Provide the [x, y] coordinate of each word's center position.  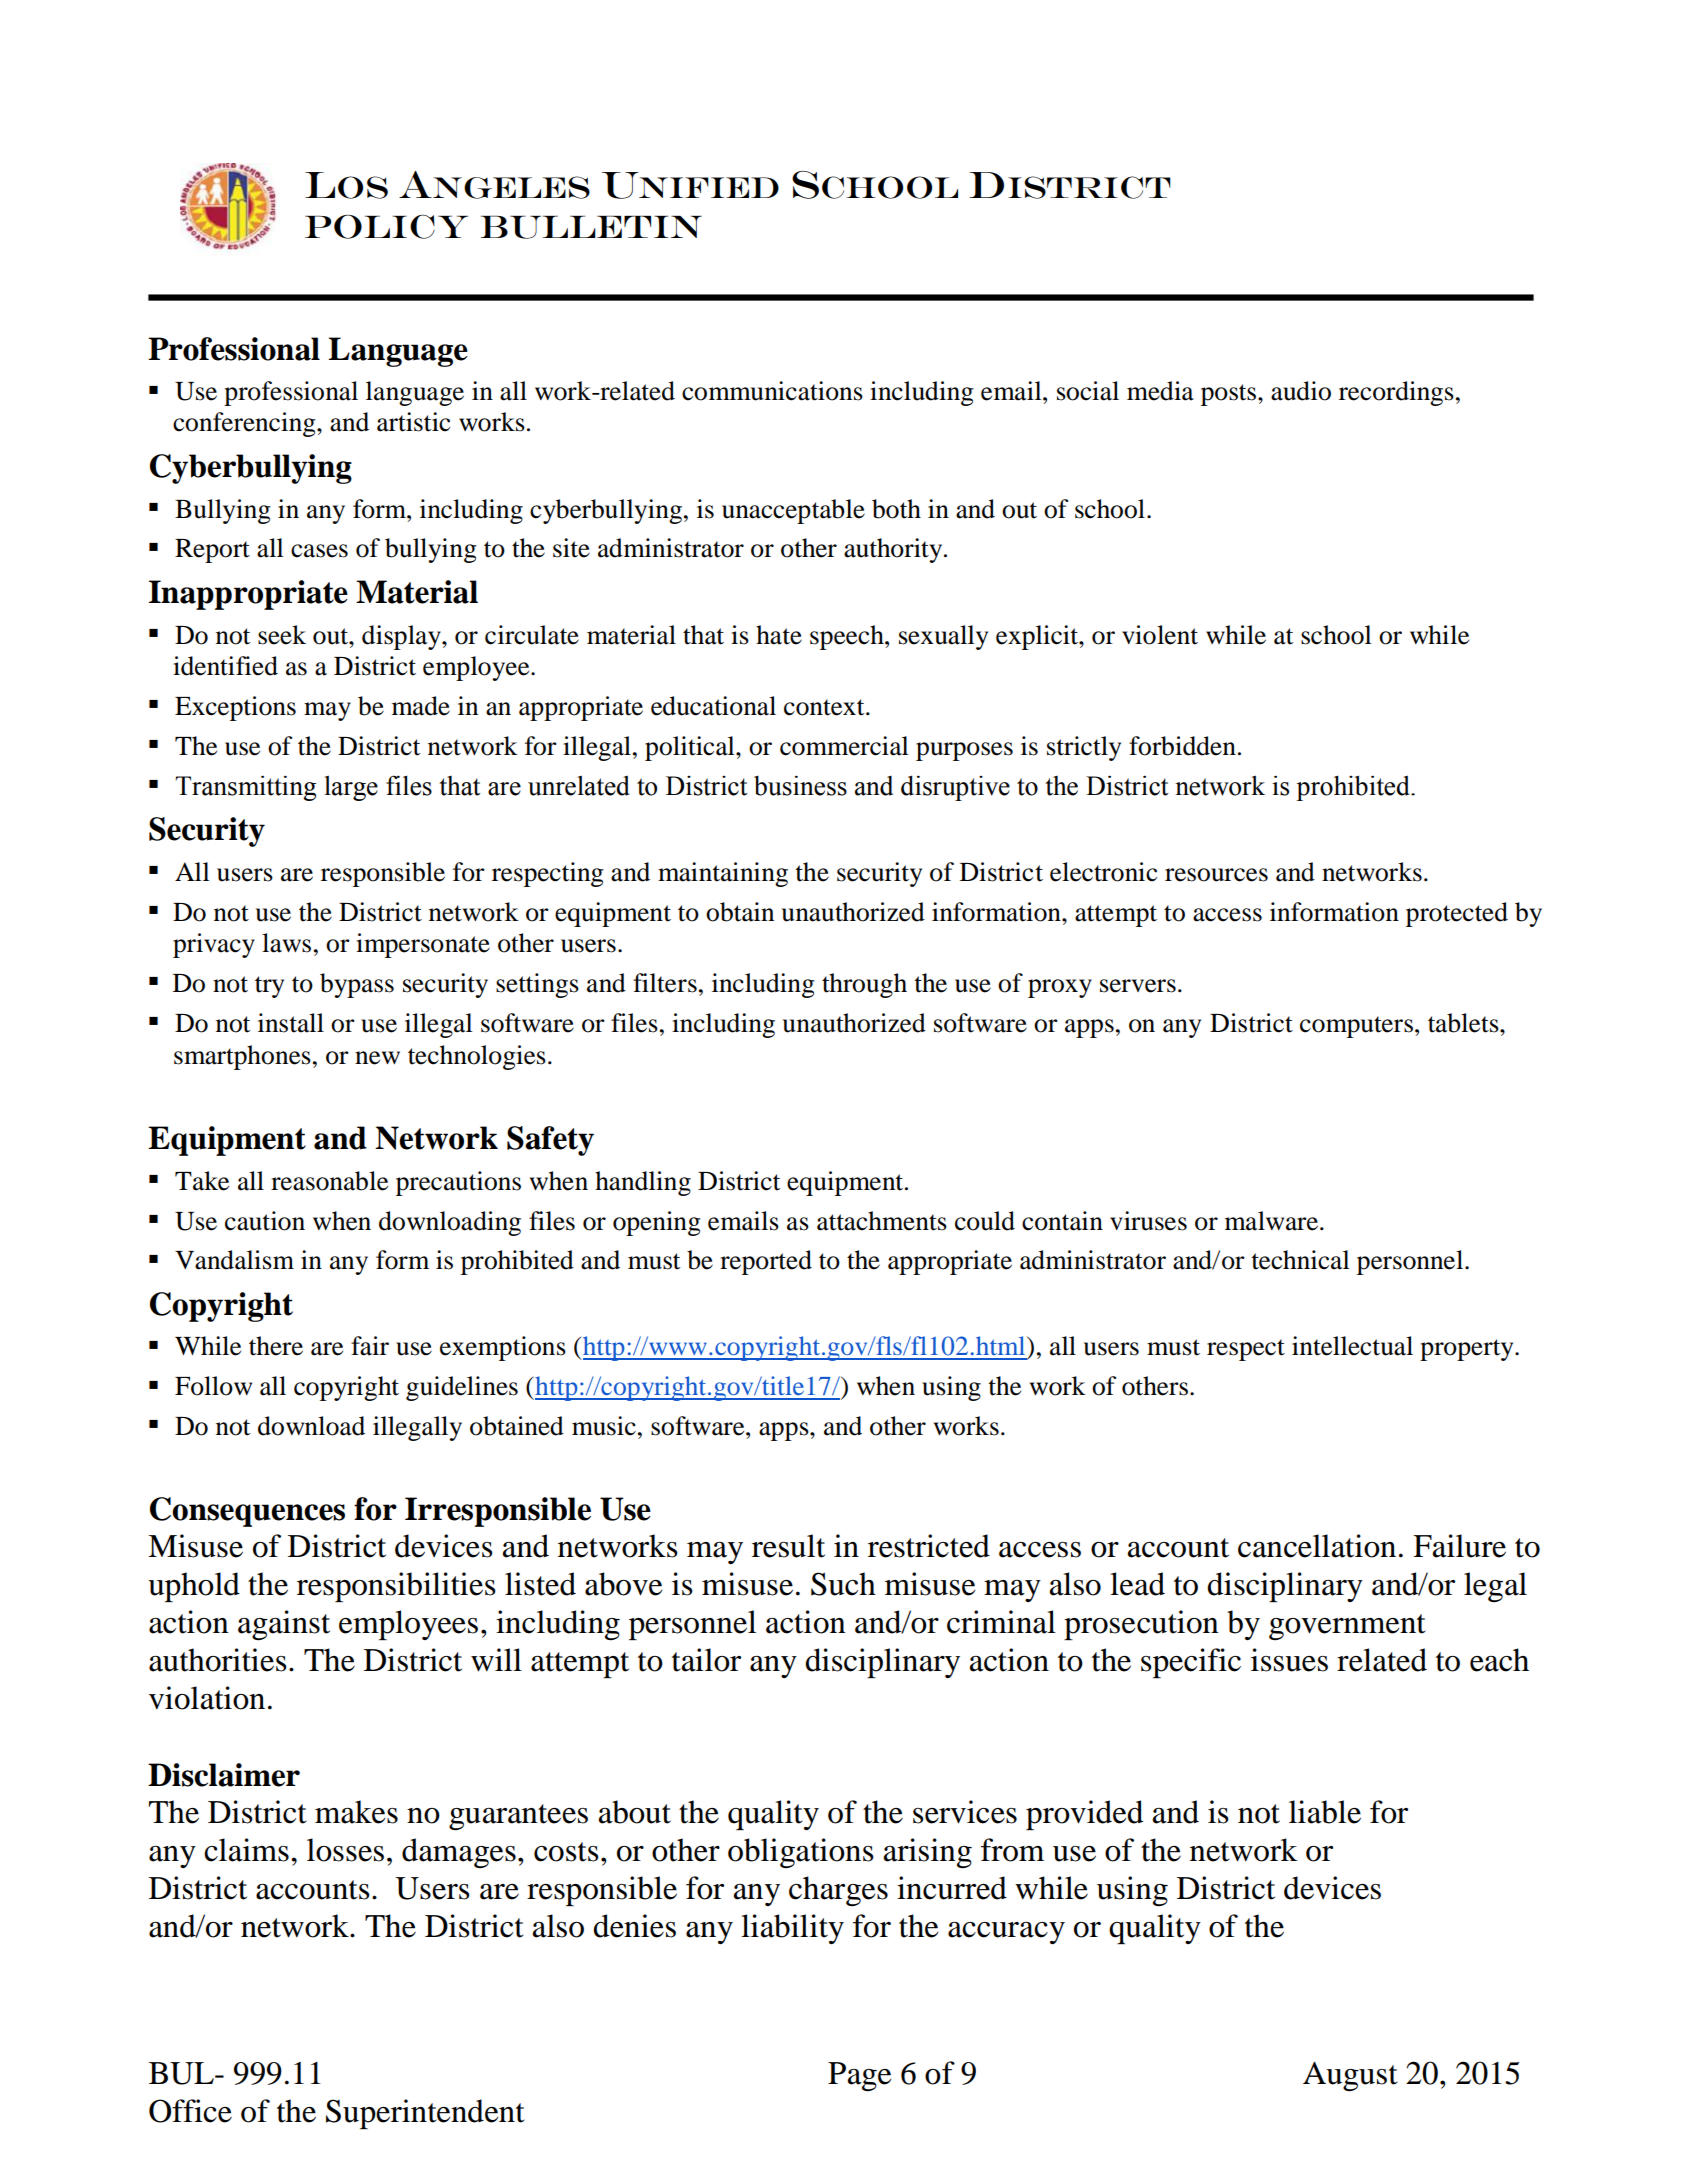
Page [859, 2077]
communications [772, 391]
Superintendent [425, 2114]
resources [1216, 875]
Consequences [247, 1512]
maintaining [723, 874]
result [788, 1546]
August [1350, 2077]
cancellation [1317, 1546]
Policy [386, 226]
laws [286, 943]
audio [1301, 391]
